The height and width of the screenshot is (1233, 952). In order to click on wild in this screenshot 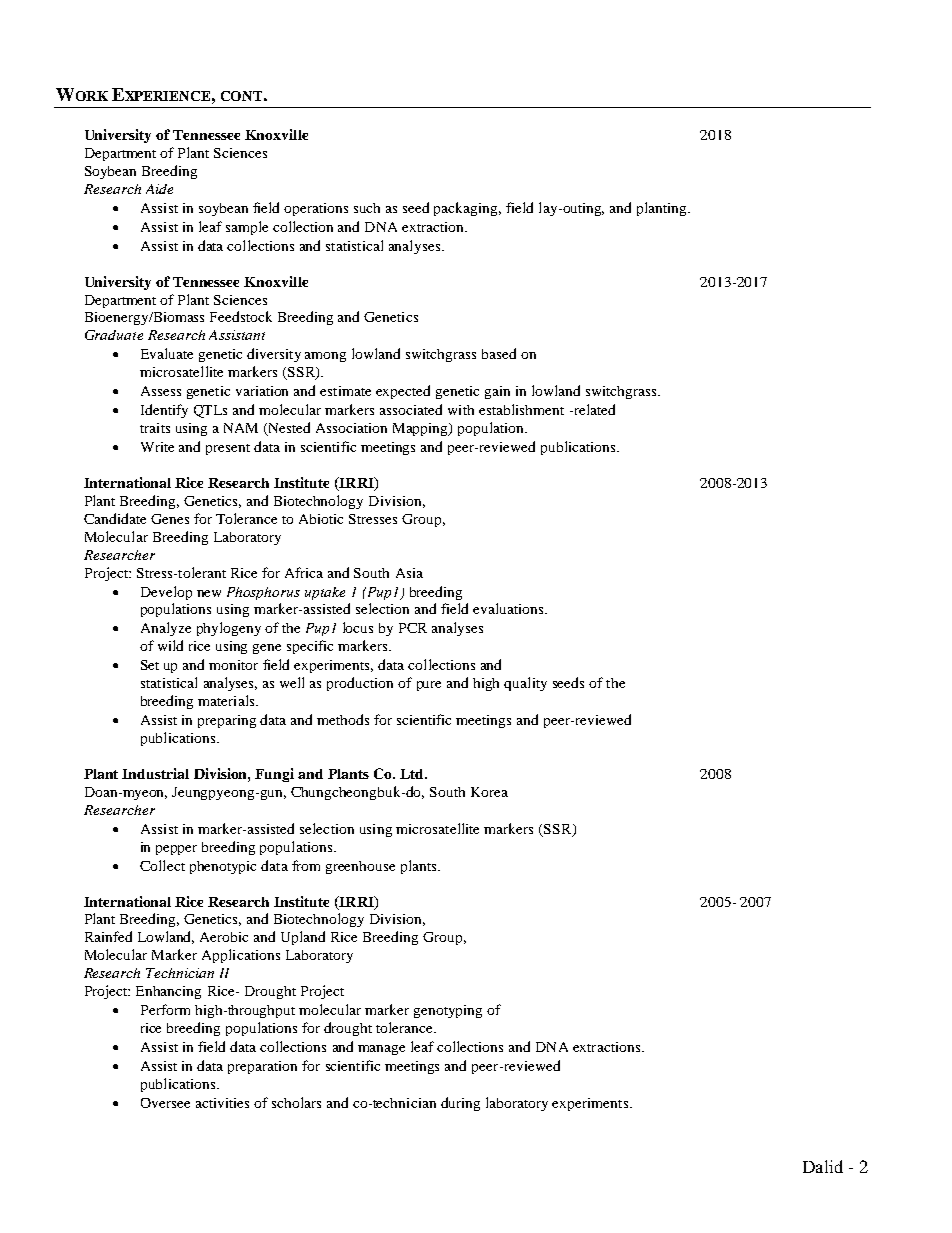, I will do `click(170, 645)`.
